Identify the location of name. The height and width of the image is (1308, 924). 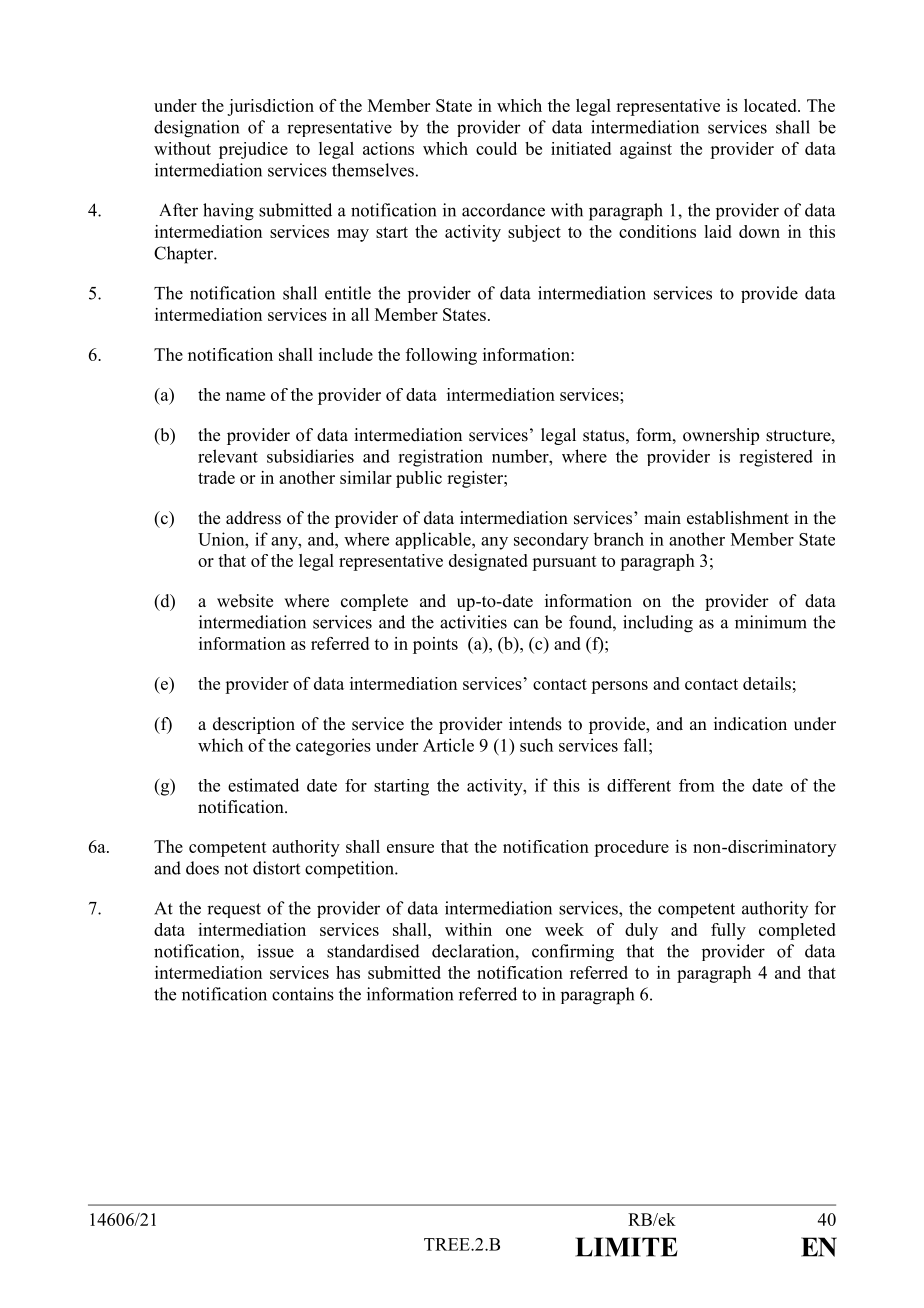
(245, 396).
